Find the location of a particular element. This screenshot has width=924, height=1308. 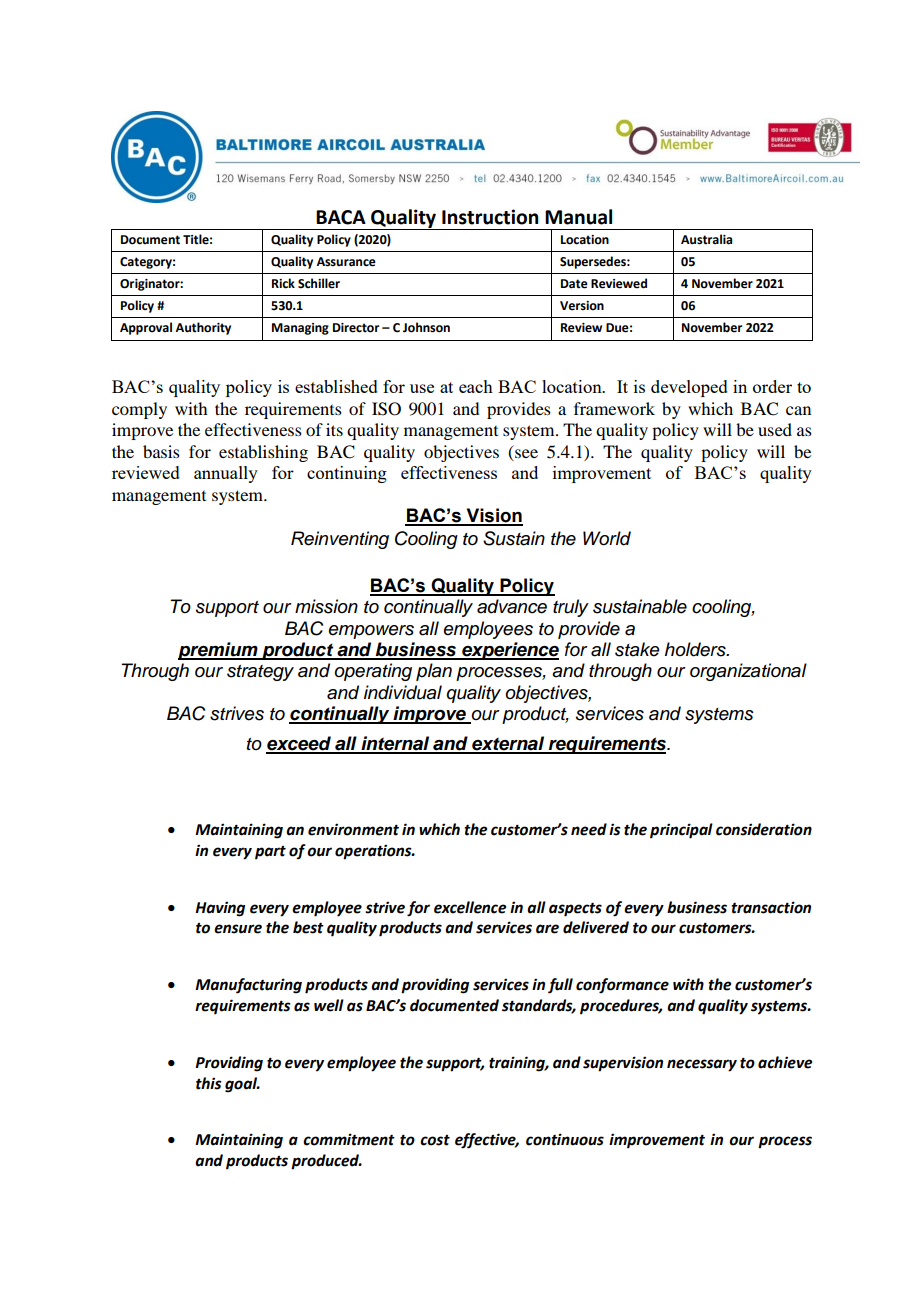

Rick is located at coordinates (283, 283).
